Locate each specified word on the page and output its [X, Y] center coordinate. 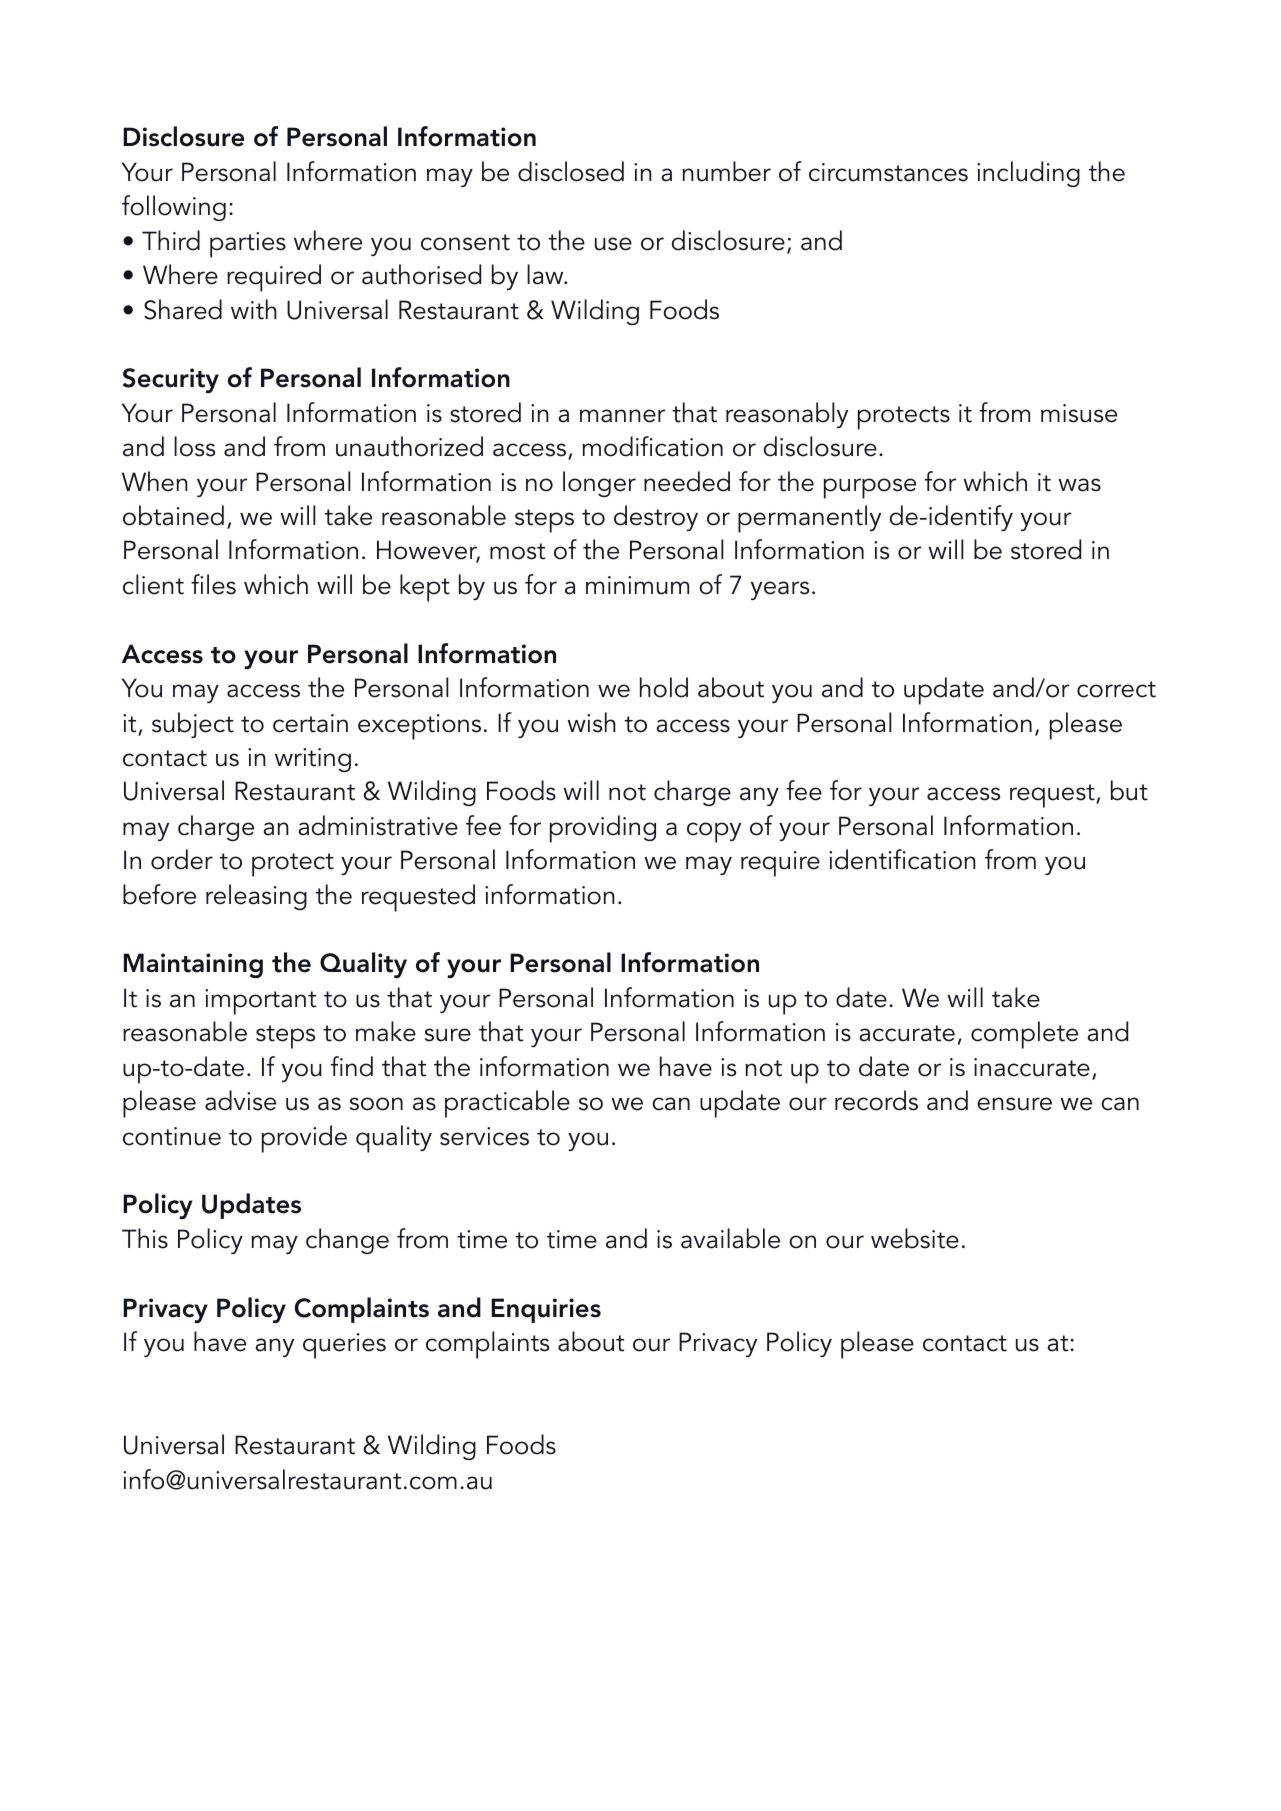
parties [248, 245]
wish [591, 722]
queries [344, 1346]
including [1028, 174]
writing [313, 760]
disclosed [571, 171]
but [1129, 790]
